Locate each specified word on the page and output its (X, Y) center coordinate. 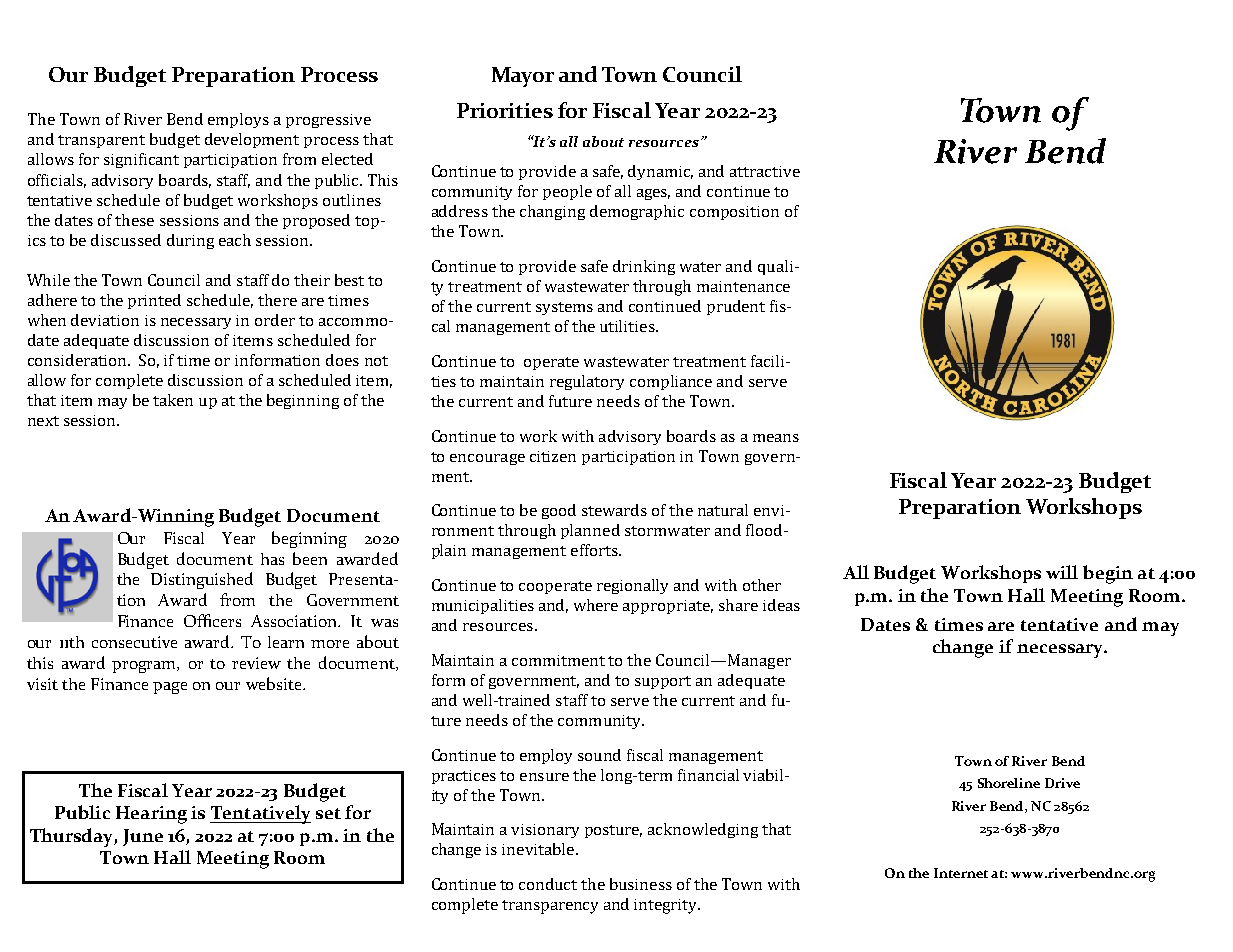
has (272, 559)
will (1062, 572)
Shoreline (1009, 783)
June (143, 837)
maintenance (743, 286)
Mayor (523, 77)
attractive (765, 171)
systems (564, 308)
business (641, 884)
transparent (101, 141)
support (663, 682)
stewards (614, 510)
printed (154, 301)
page (170, 688)
